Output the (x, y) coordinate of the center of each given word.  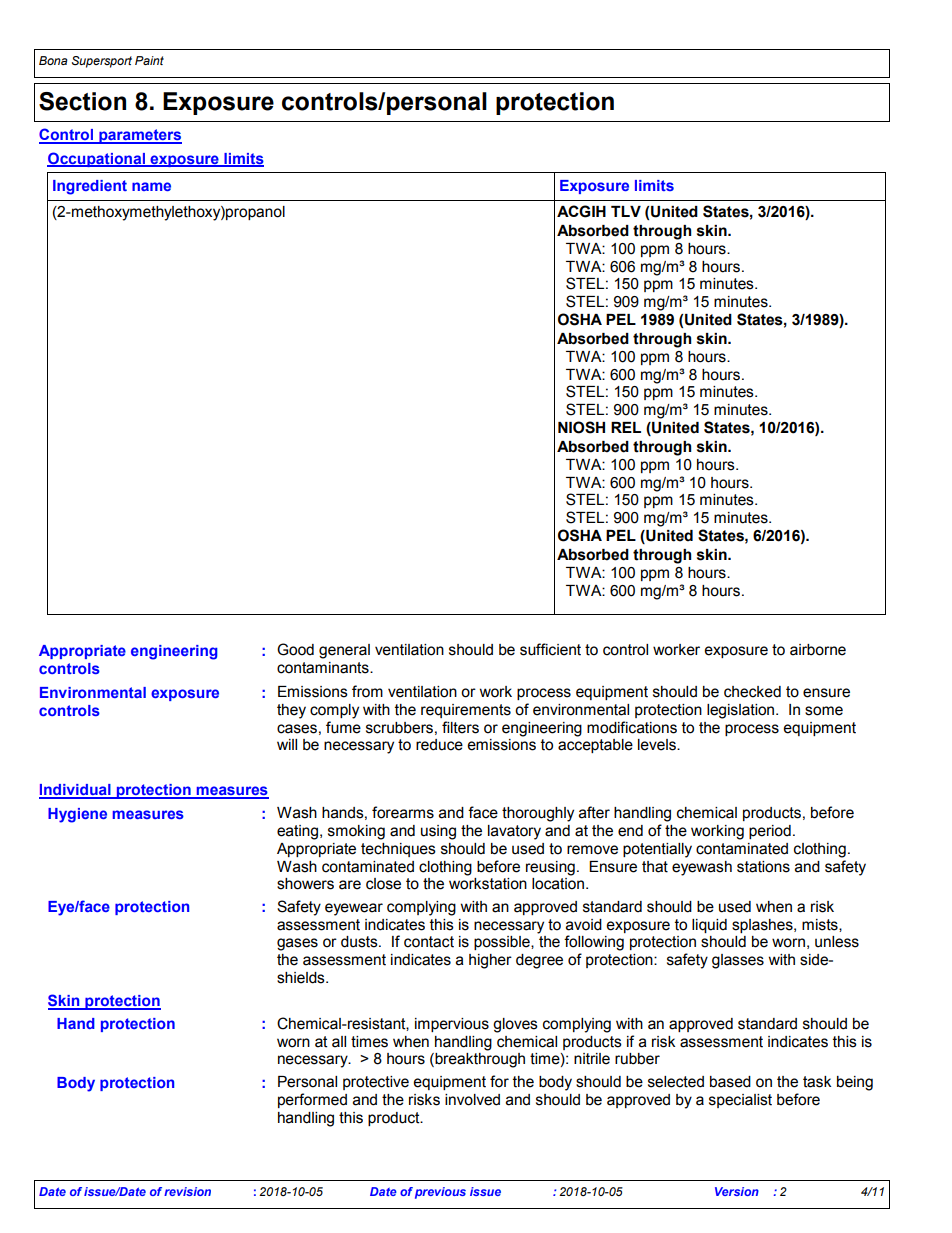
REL (626, 427)
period (770, 832)
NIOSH (581, 427)
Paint (149, 60)
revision (187, 1191)
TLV (626, 211)
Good (295, 649)
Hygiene (77, 815)
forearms (403, 812)
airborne (818, 650)
